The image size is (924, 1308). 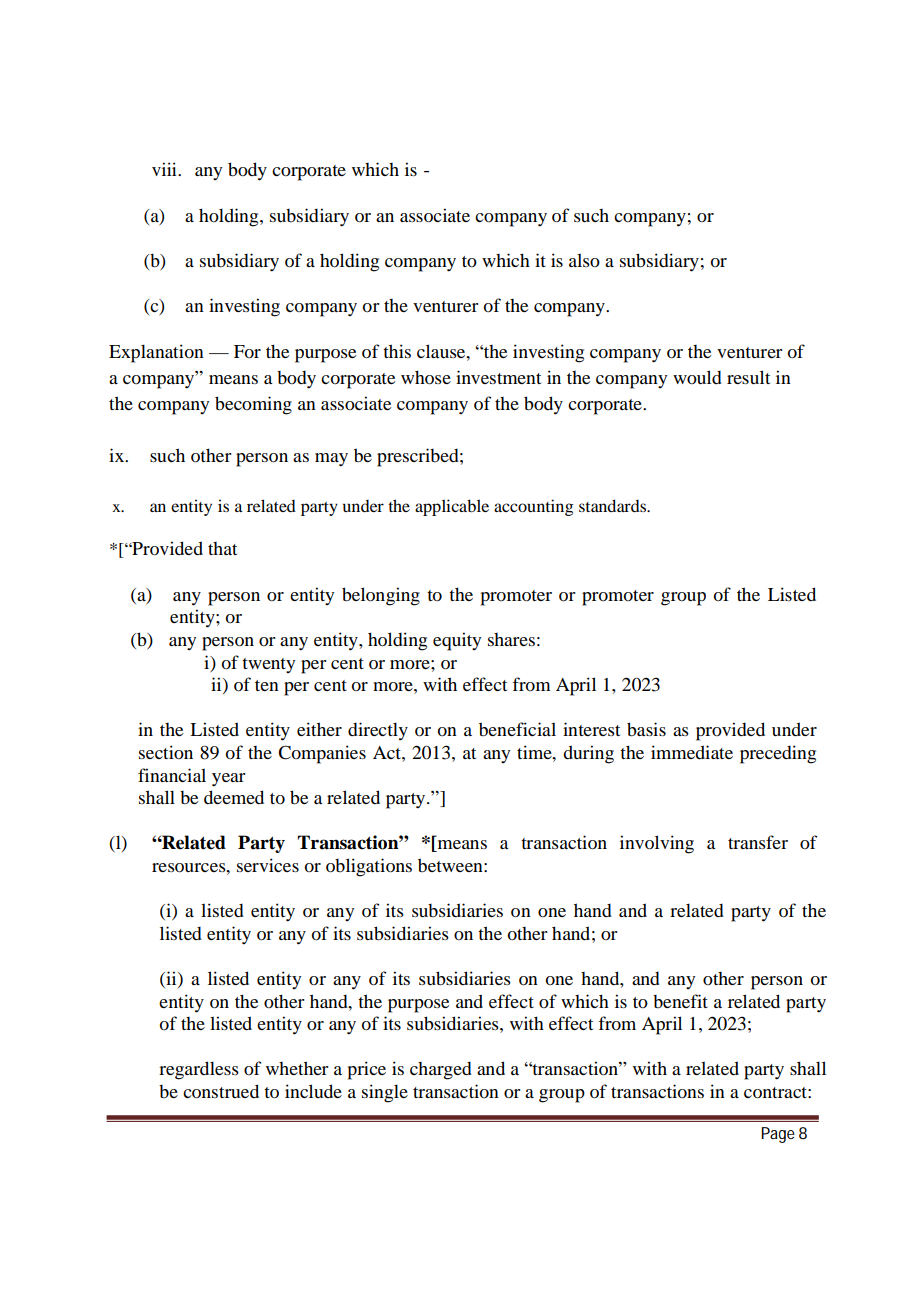 I want to click on construed, so click(x=221, y=1091).
